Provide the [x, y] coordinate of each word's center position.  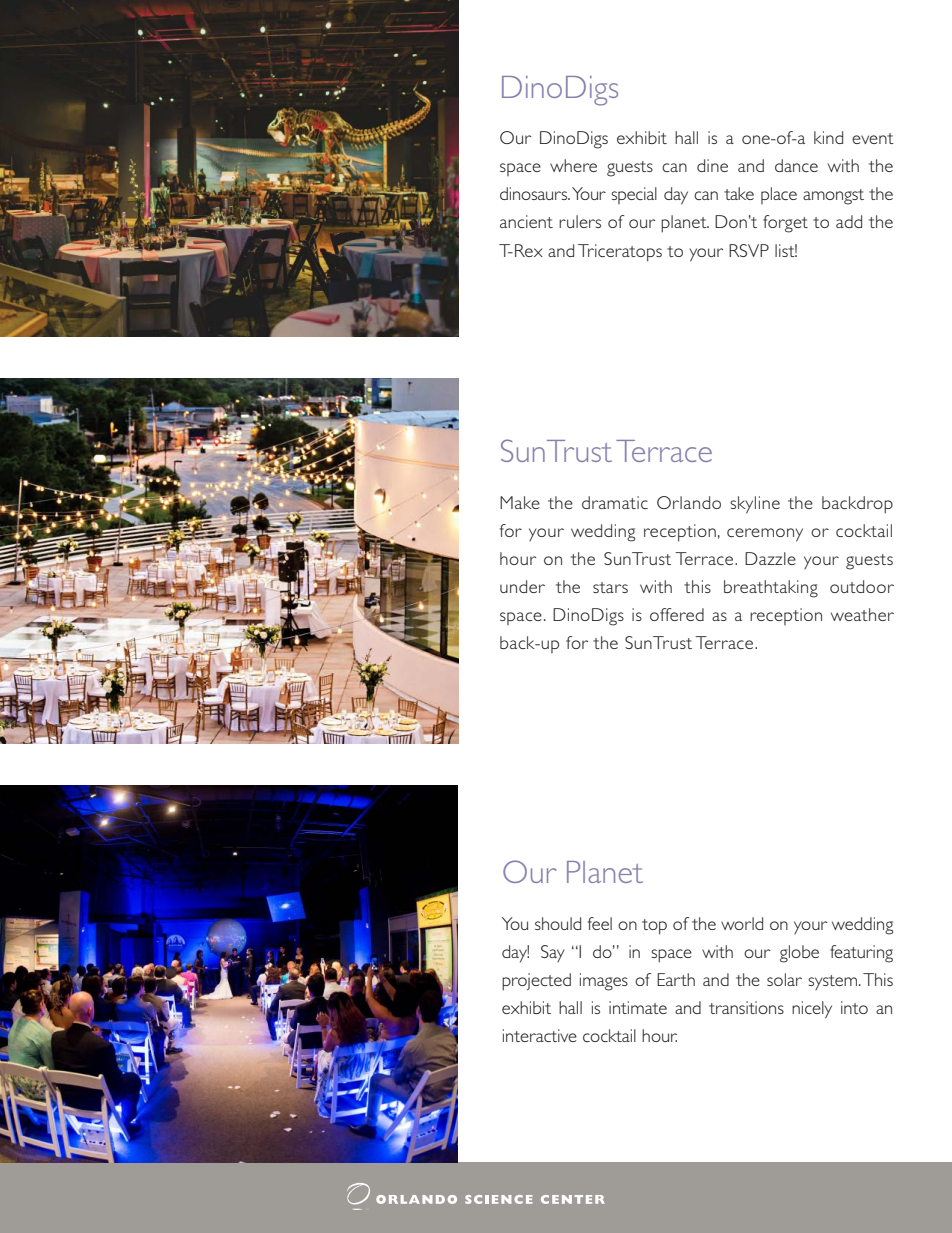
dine [712, 165]
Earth [676, 979]
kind [828, 137]
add [849, 221]
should [558, 923]
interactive [540, 1035]
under [522, 586]
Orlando [689, 502]
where [573, 165]
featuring [861, 954]
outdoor [862, 586]
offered [677, 614]
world [742, 923]
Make [520, 502]
